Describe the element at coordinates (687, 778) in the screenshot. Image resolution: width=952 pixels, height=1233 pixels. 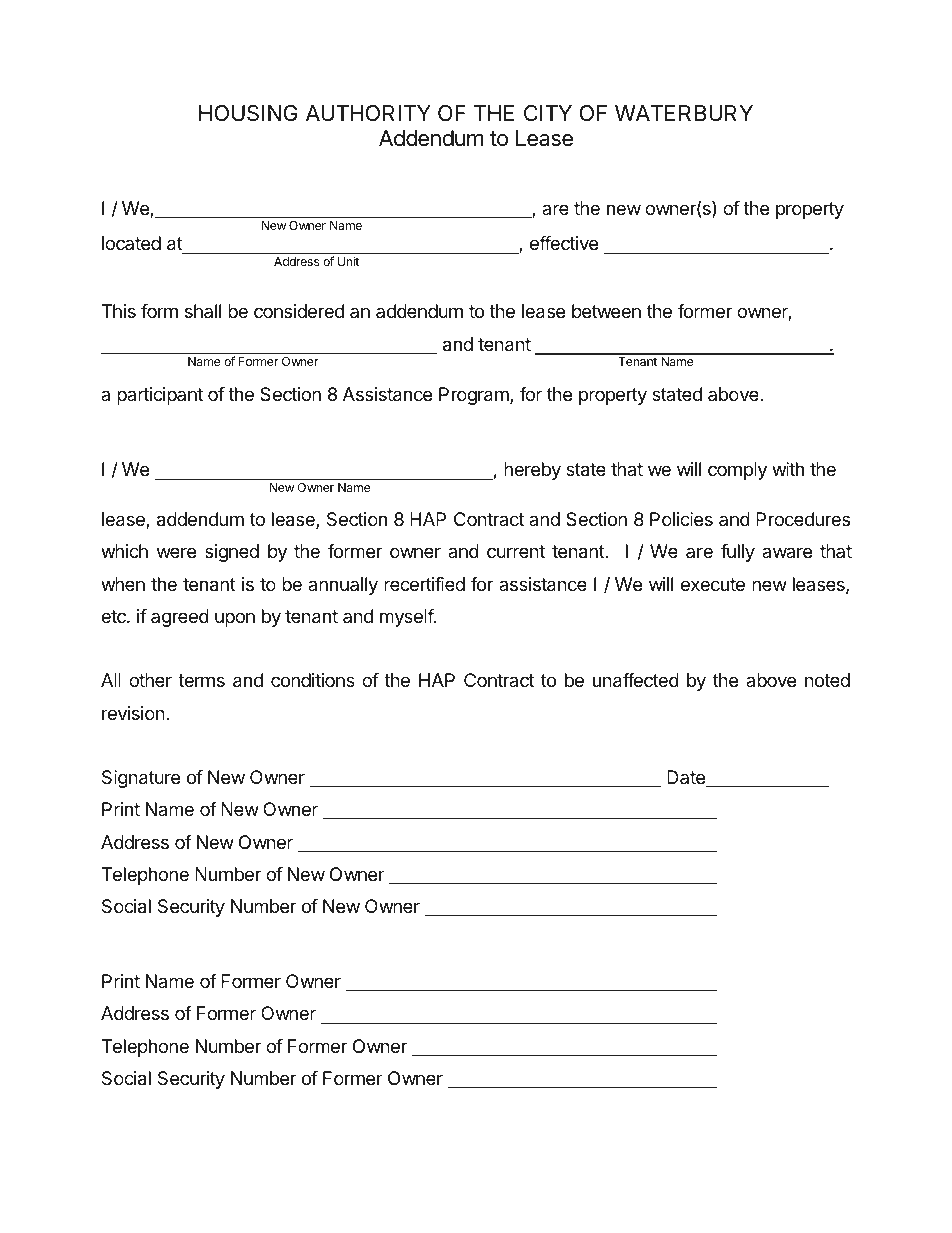
I see `Date` at that location.
